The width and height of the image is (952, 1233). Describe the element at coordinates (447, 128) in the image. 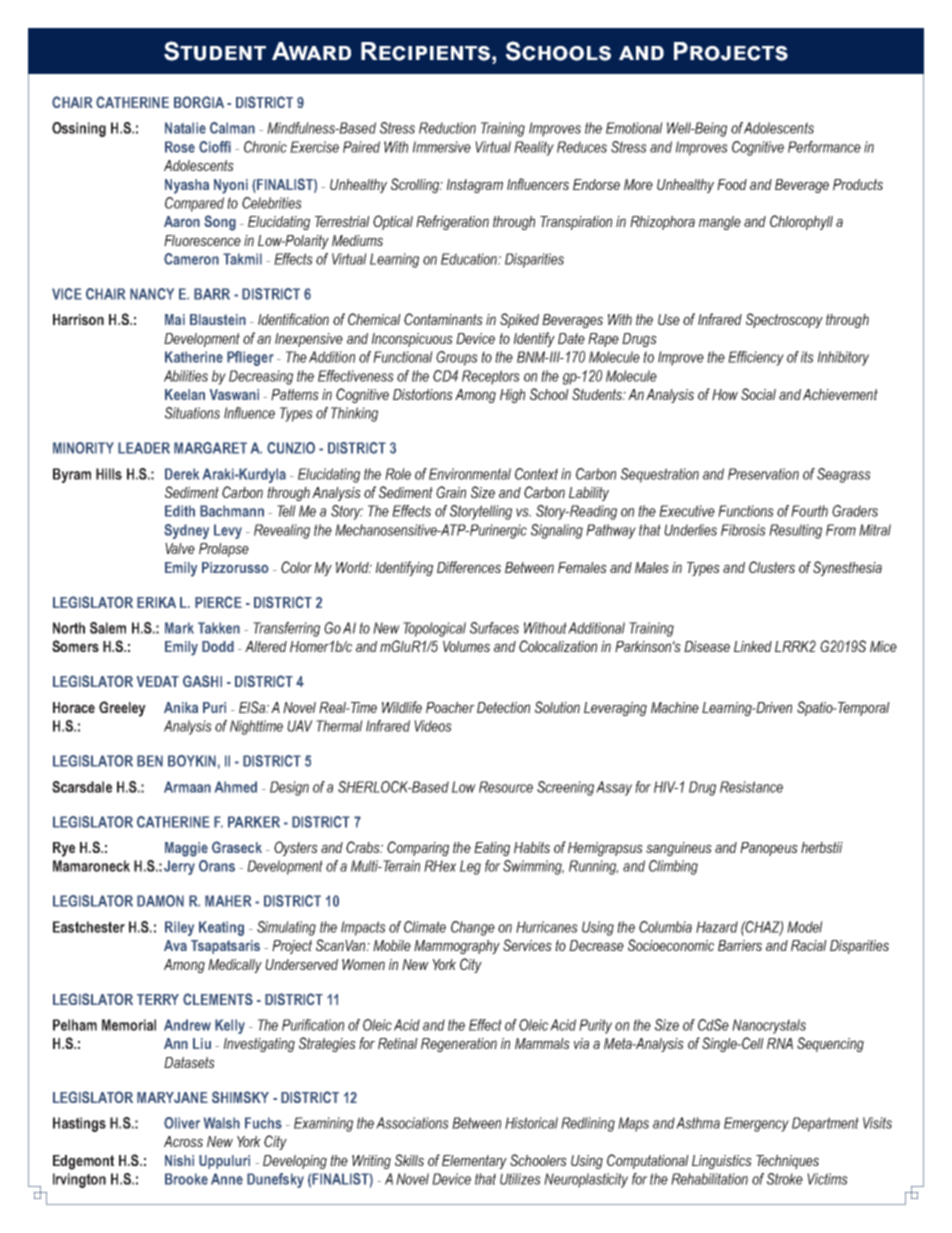

I see `Reduction` at that location.
